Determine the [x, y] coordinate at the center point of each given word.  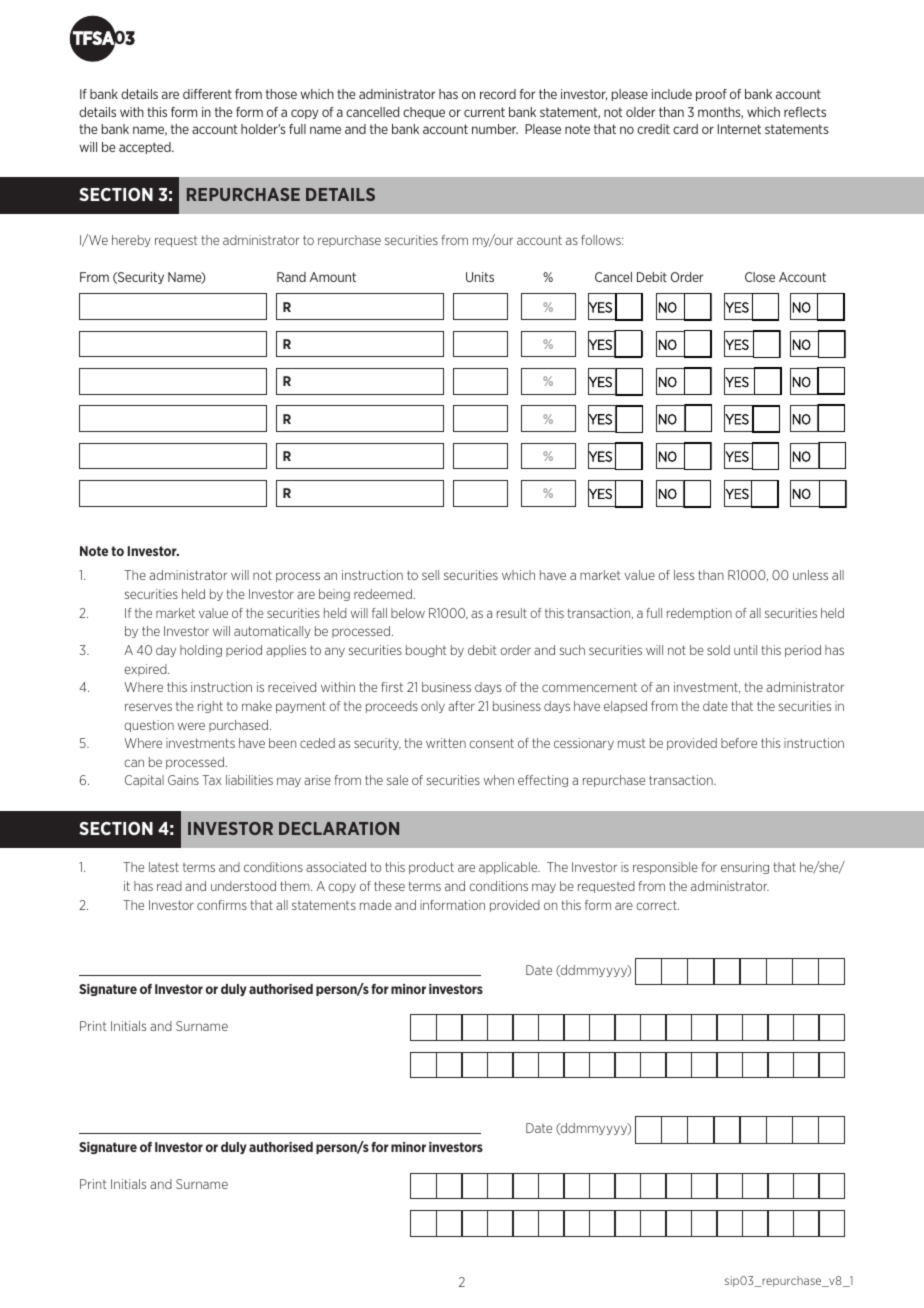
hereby [131, 241]
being [334, 595]
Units [480, 277]
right [210, 707]
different [207, 94]
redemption [699, 614]
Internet [739, 129]
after [461, 706]
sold [718, 650]
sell [430, 575]
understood [243, 886]
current [484, 112]
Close [760, 277]
